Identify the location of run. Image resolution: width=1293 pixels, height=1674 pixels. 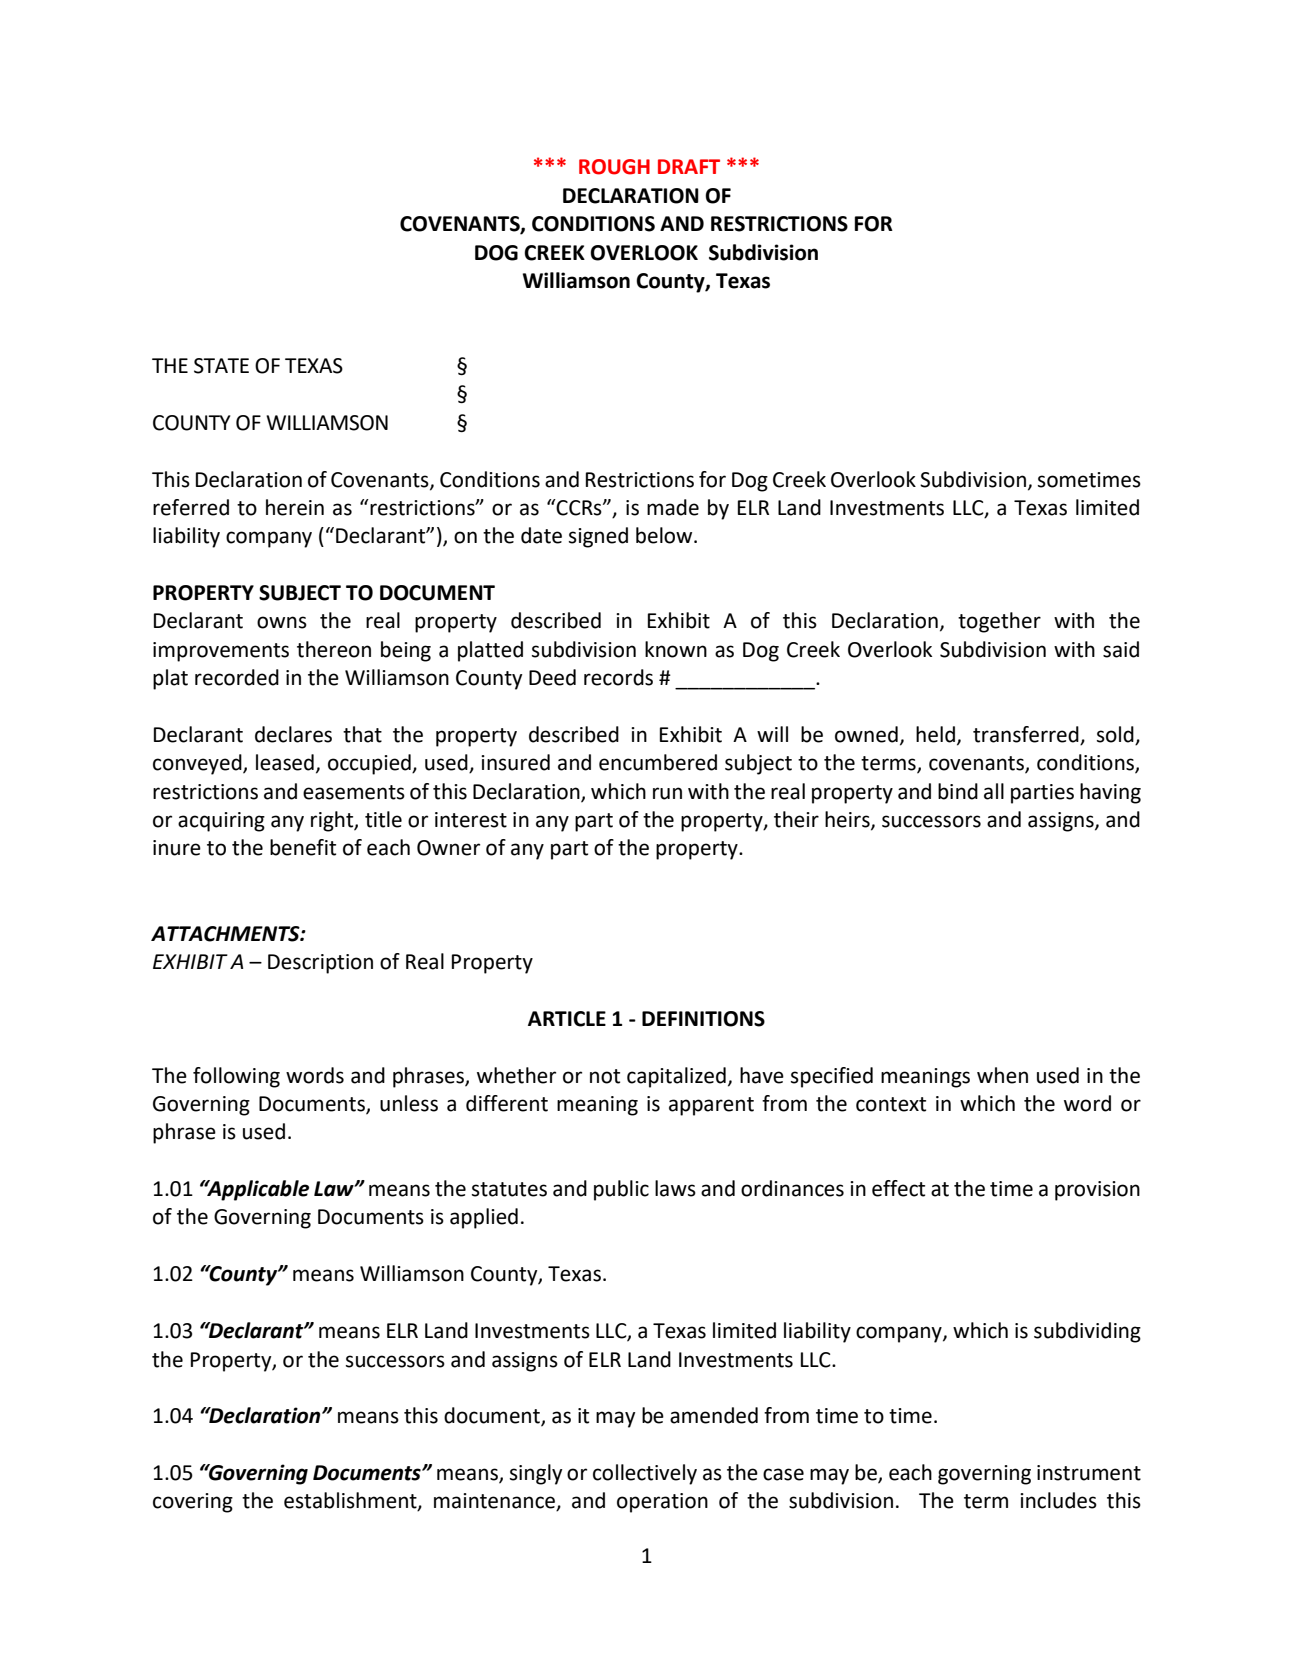
(667, 793).
